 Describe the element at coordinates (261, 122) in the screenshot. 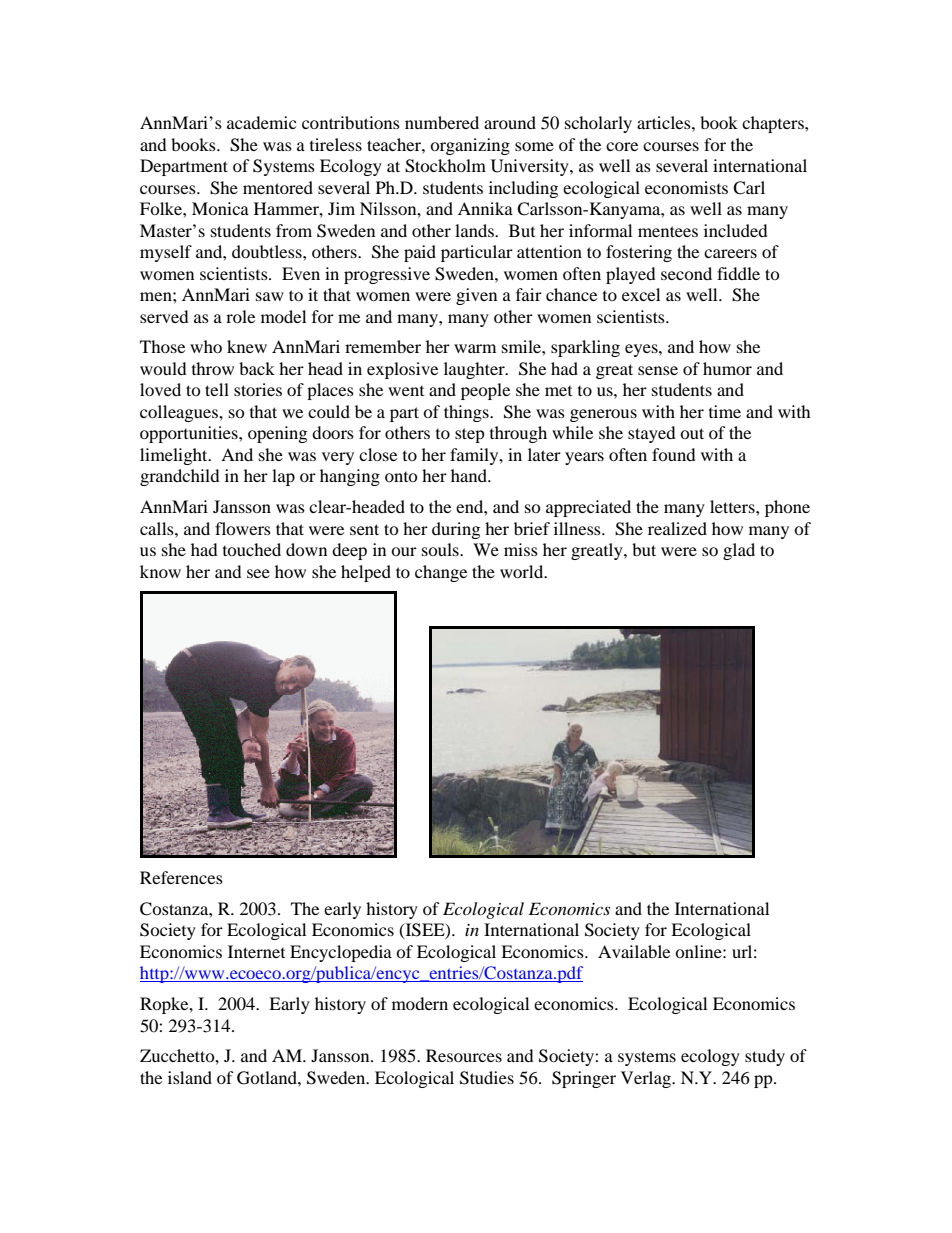

I see `academic` at that location.
